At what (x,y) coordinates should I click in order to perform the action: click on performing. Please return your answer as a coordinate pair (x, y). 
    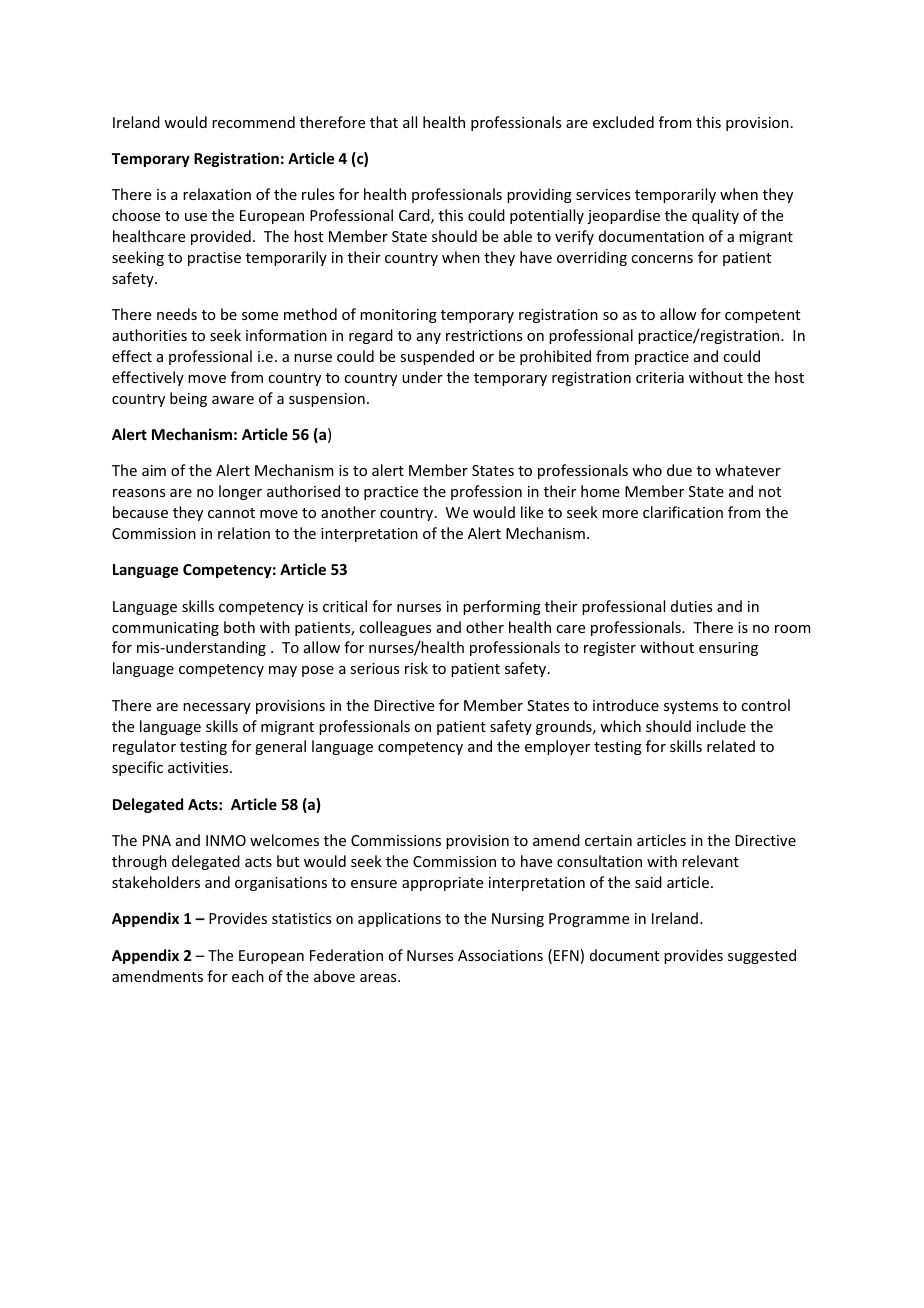
    Looking at the image, I should click on (502, 607).
